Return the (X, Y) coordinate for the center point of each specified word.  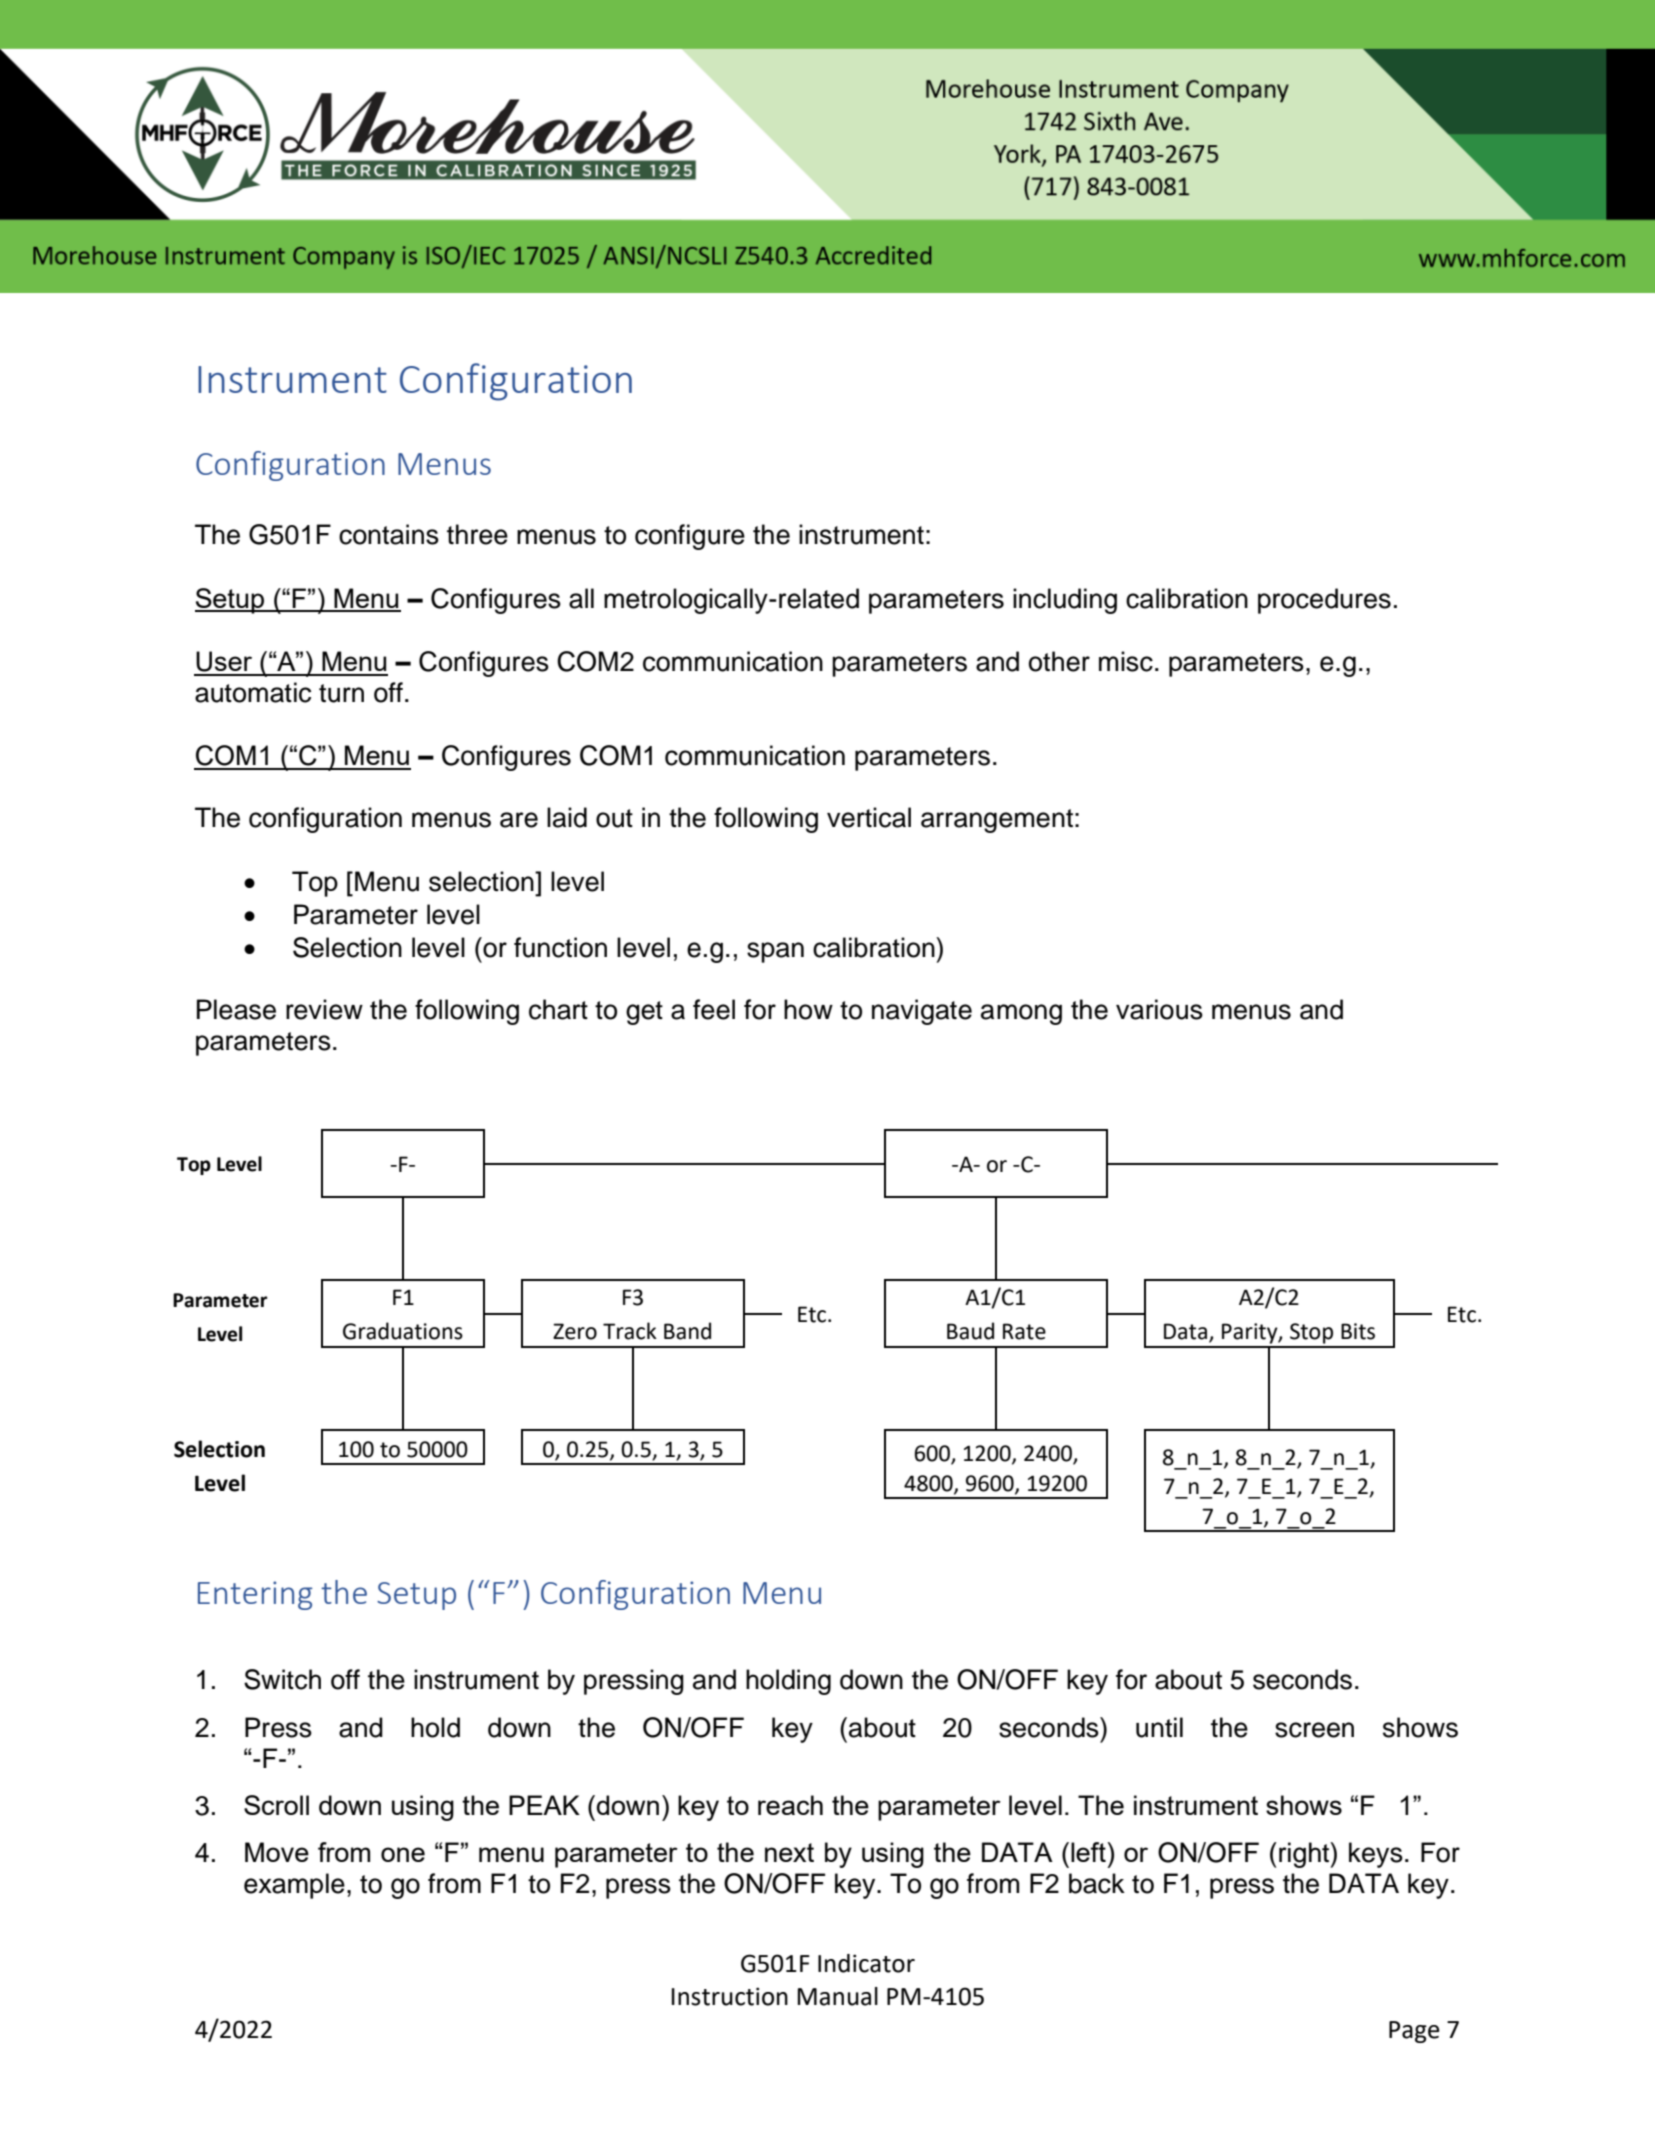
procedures (1324, 601)
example (294, 1886)
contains (389, 534)
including (1065, 601)
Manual (837, 1996)
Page (1414, 2032)
